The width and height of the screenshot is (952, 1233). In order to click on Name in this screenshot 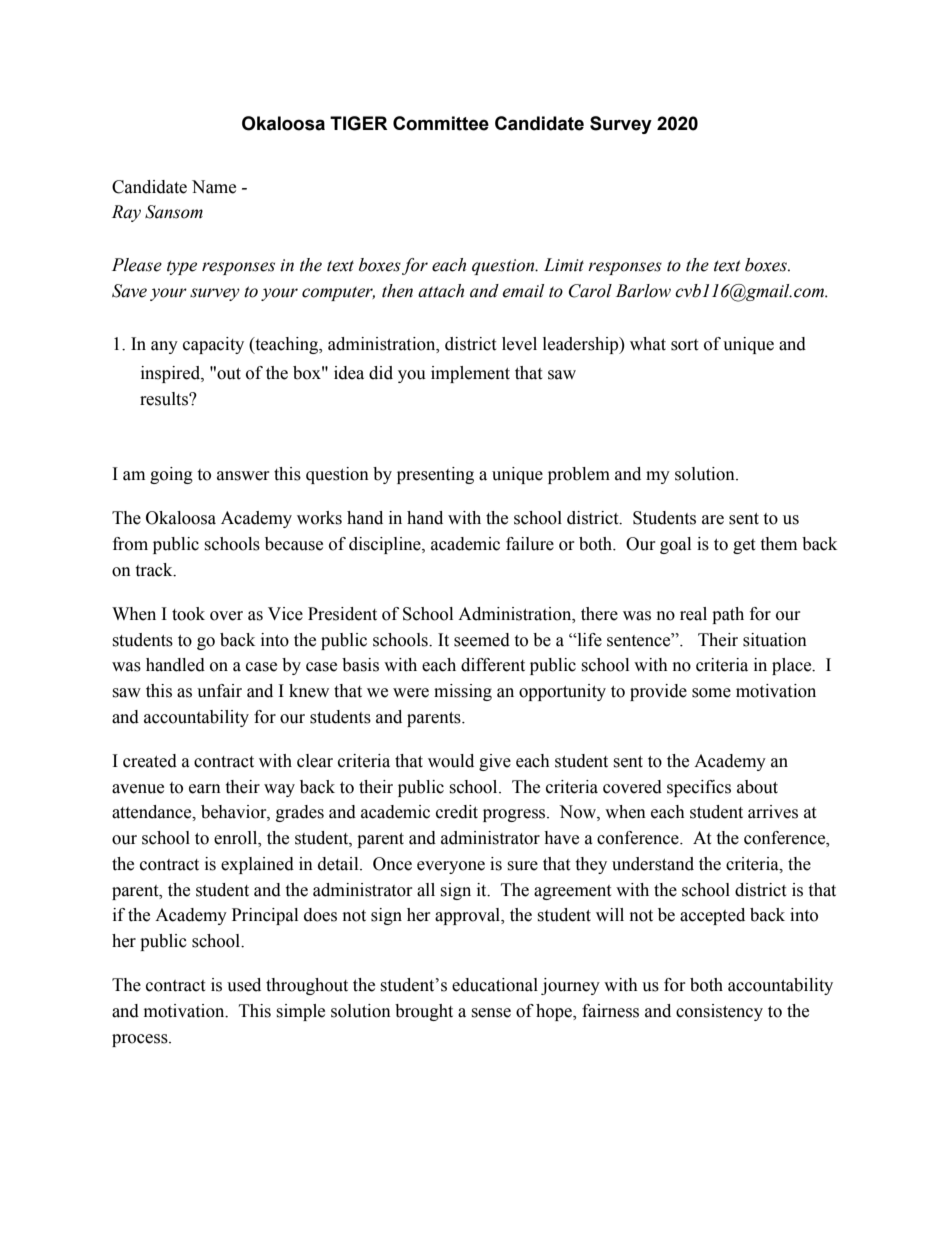, I will do `click(214, 187)`.
